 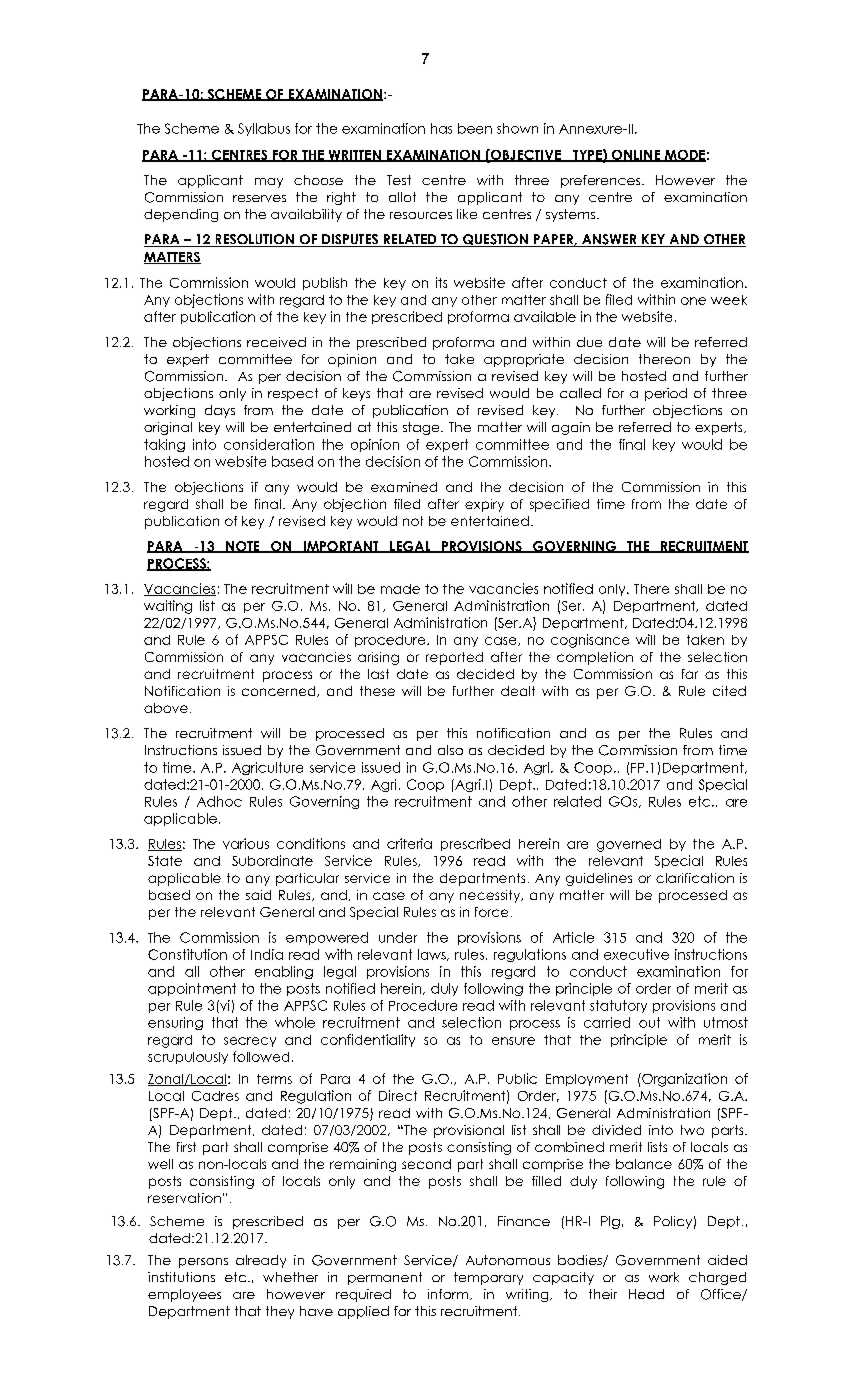 I want to click on may, so click(x=269, y=183).
